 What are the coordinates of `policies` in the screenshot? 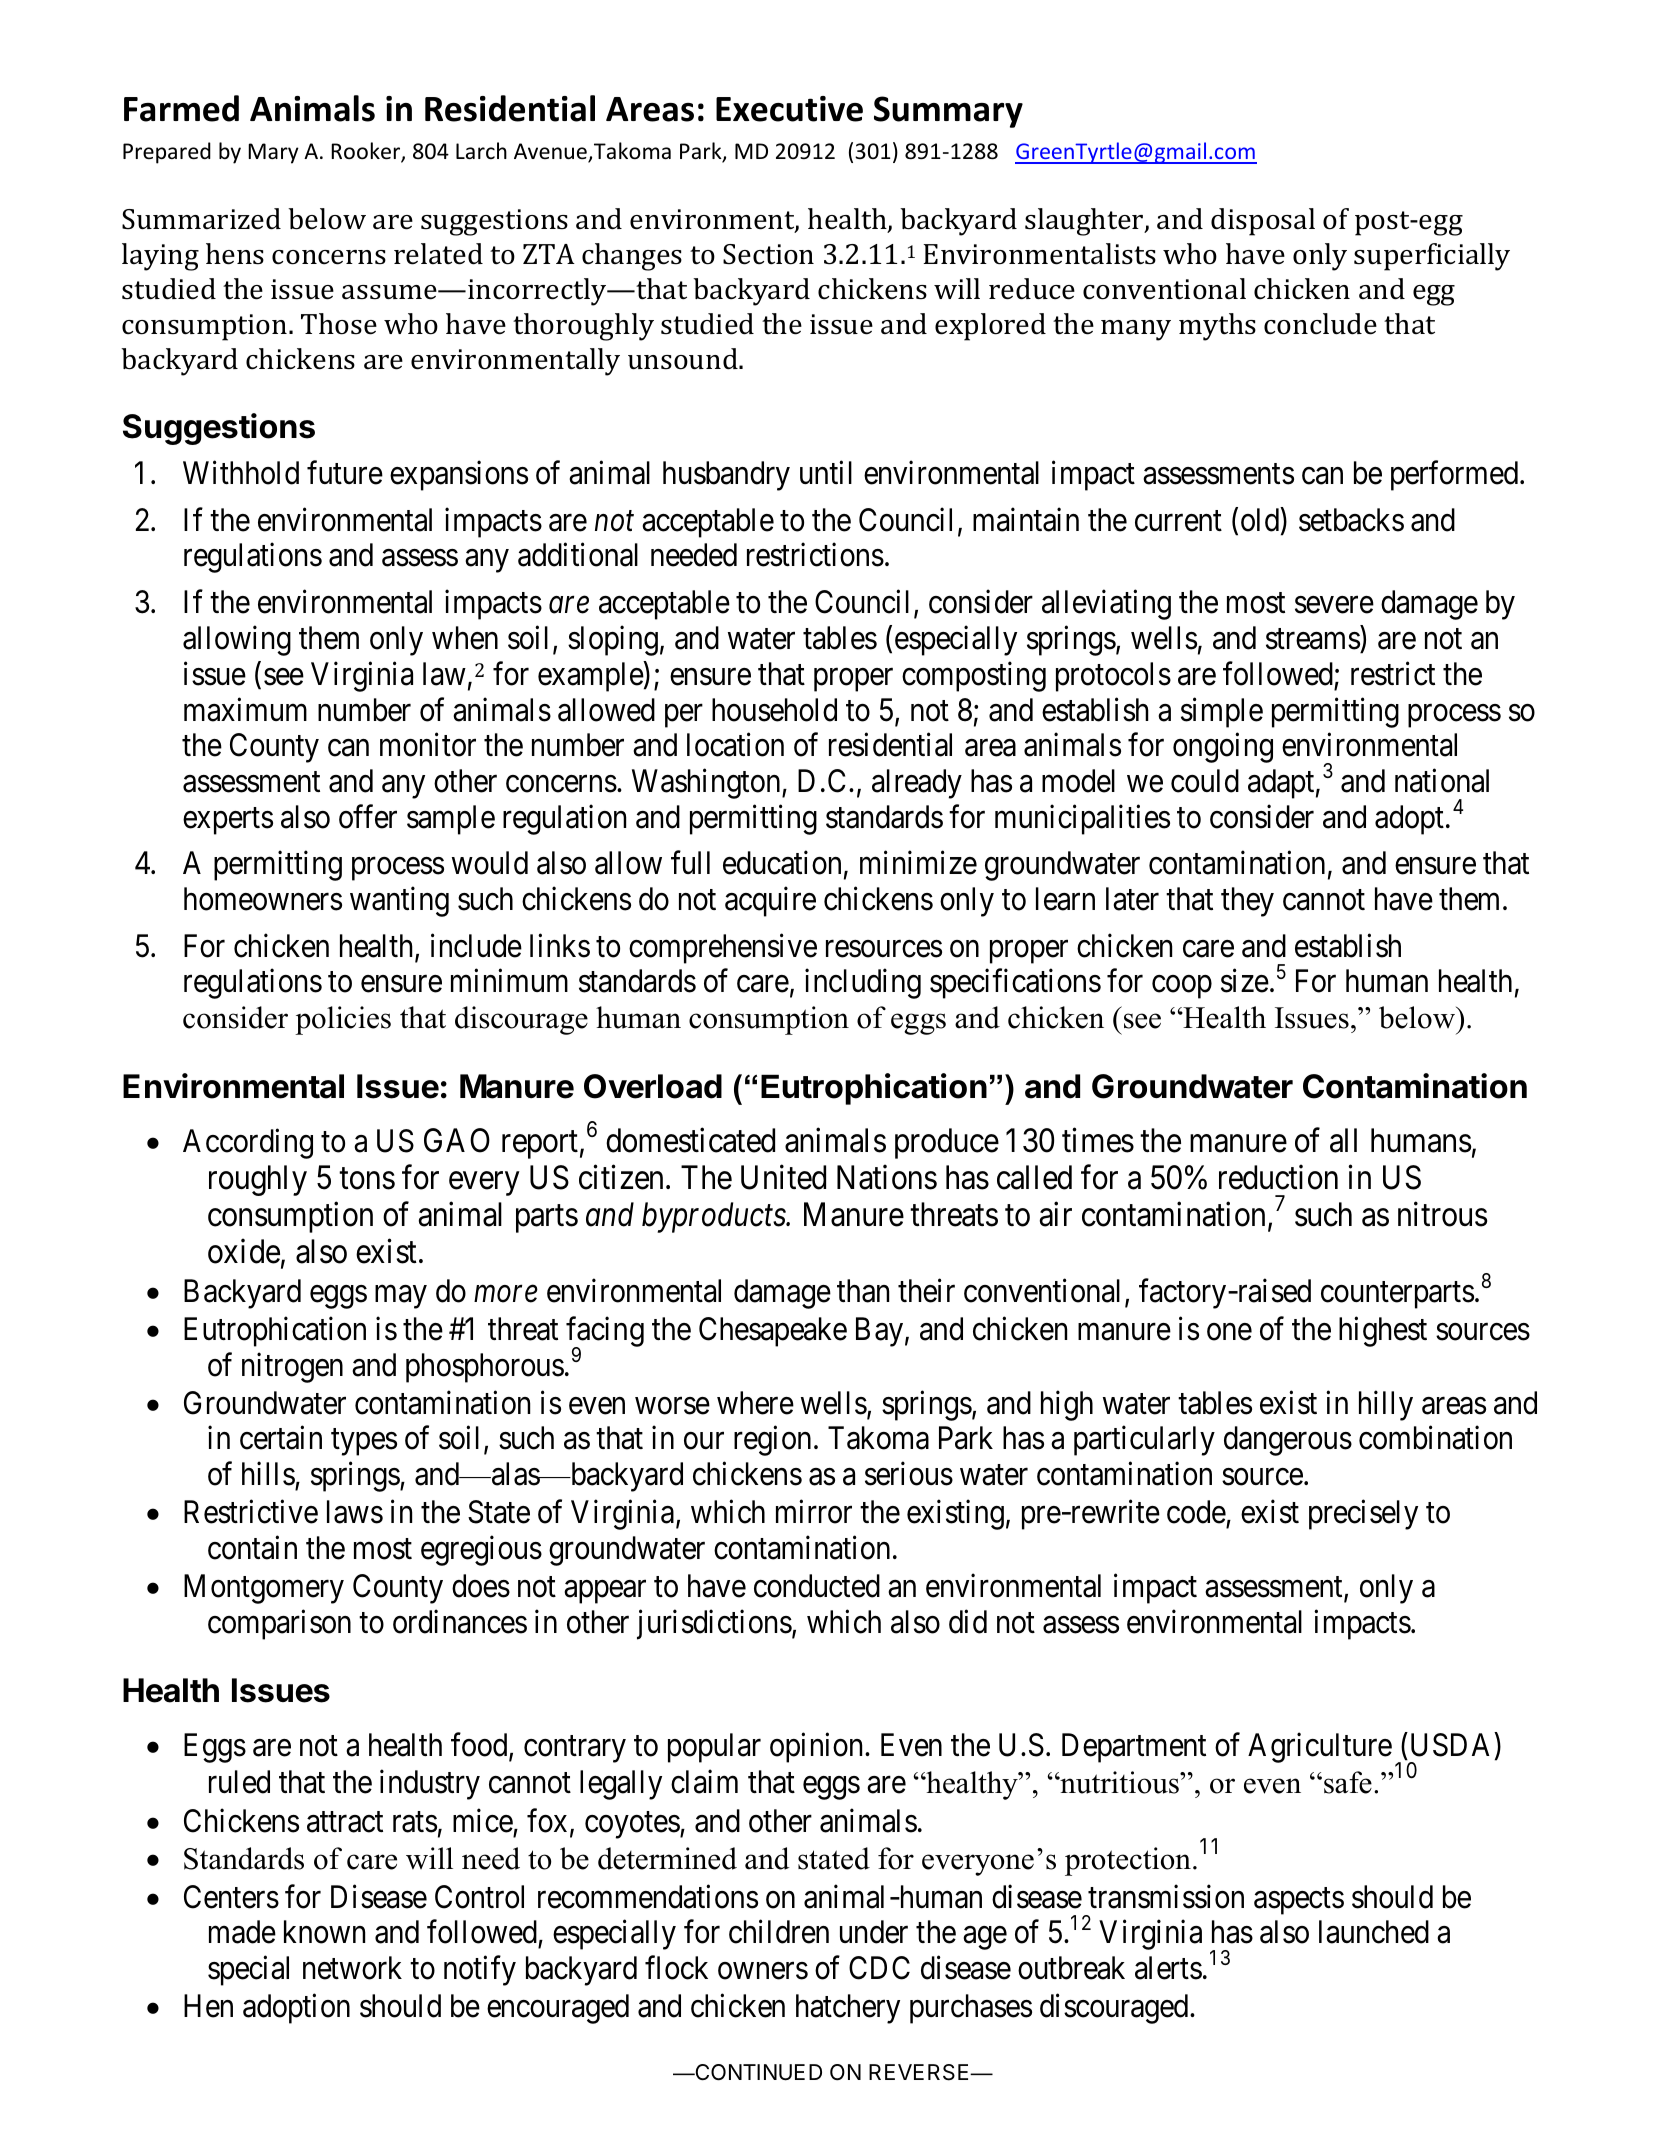 It's located at (343, 1020).
